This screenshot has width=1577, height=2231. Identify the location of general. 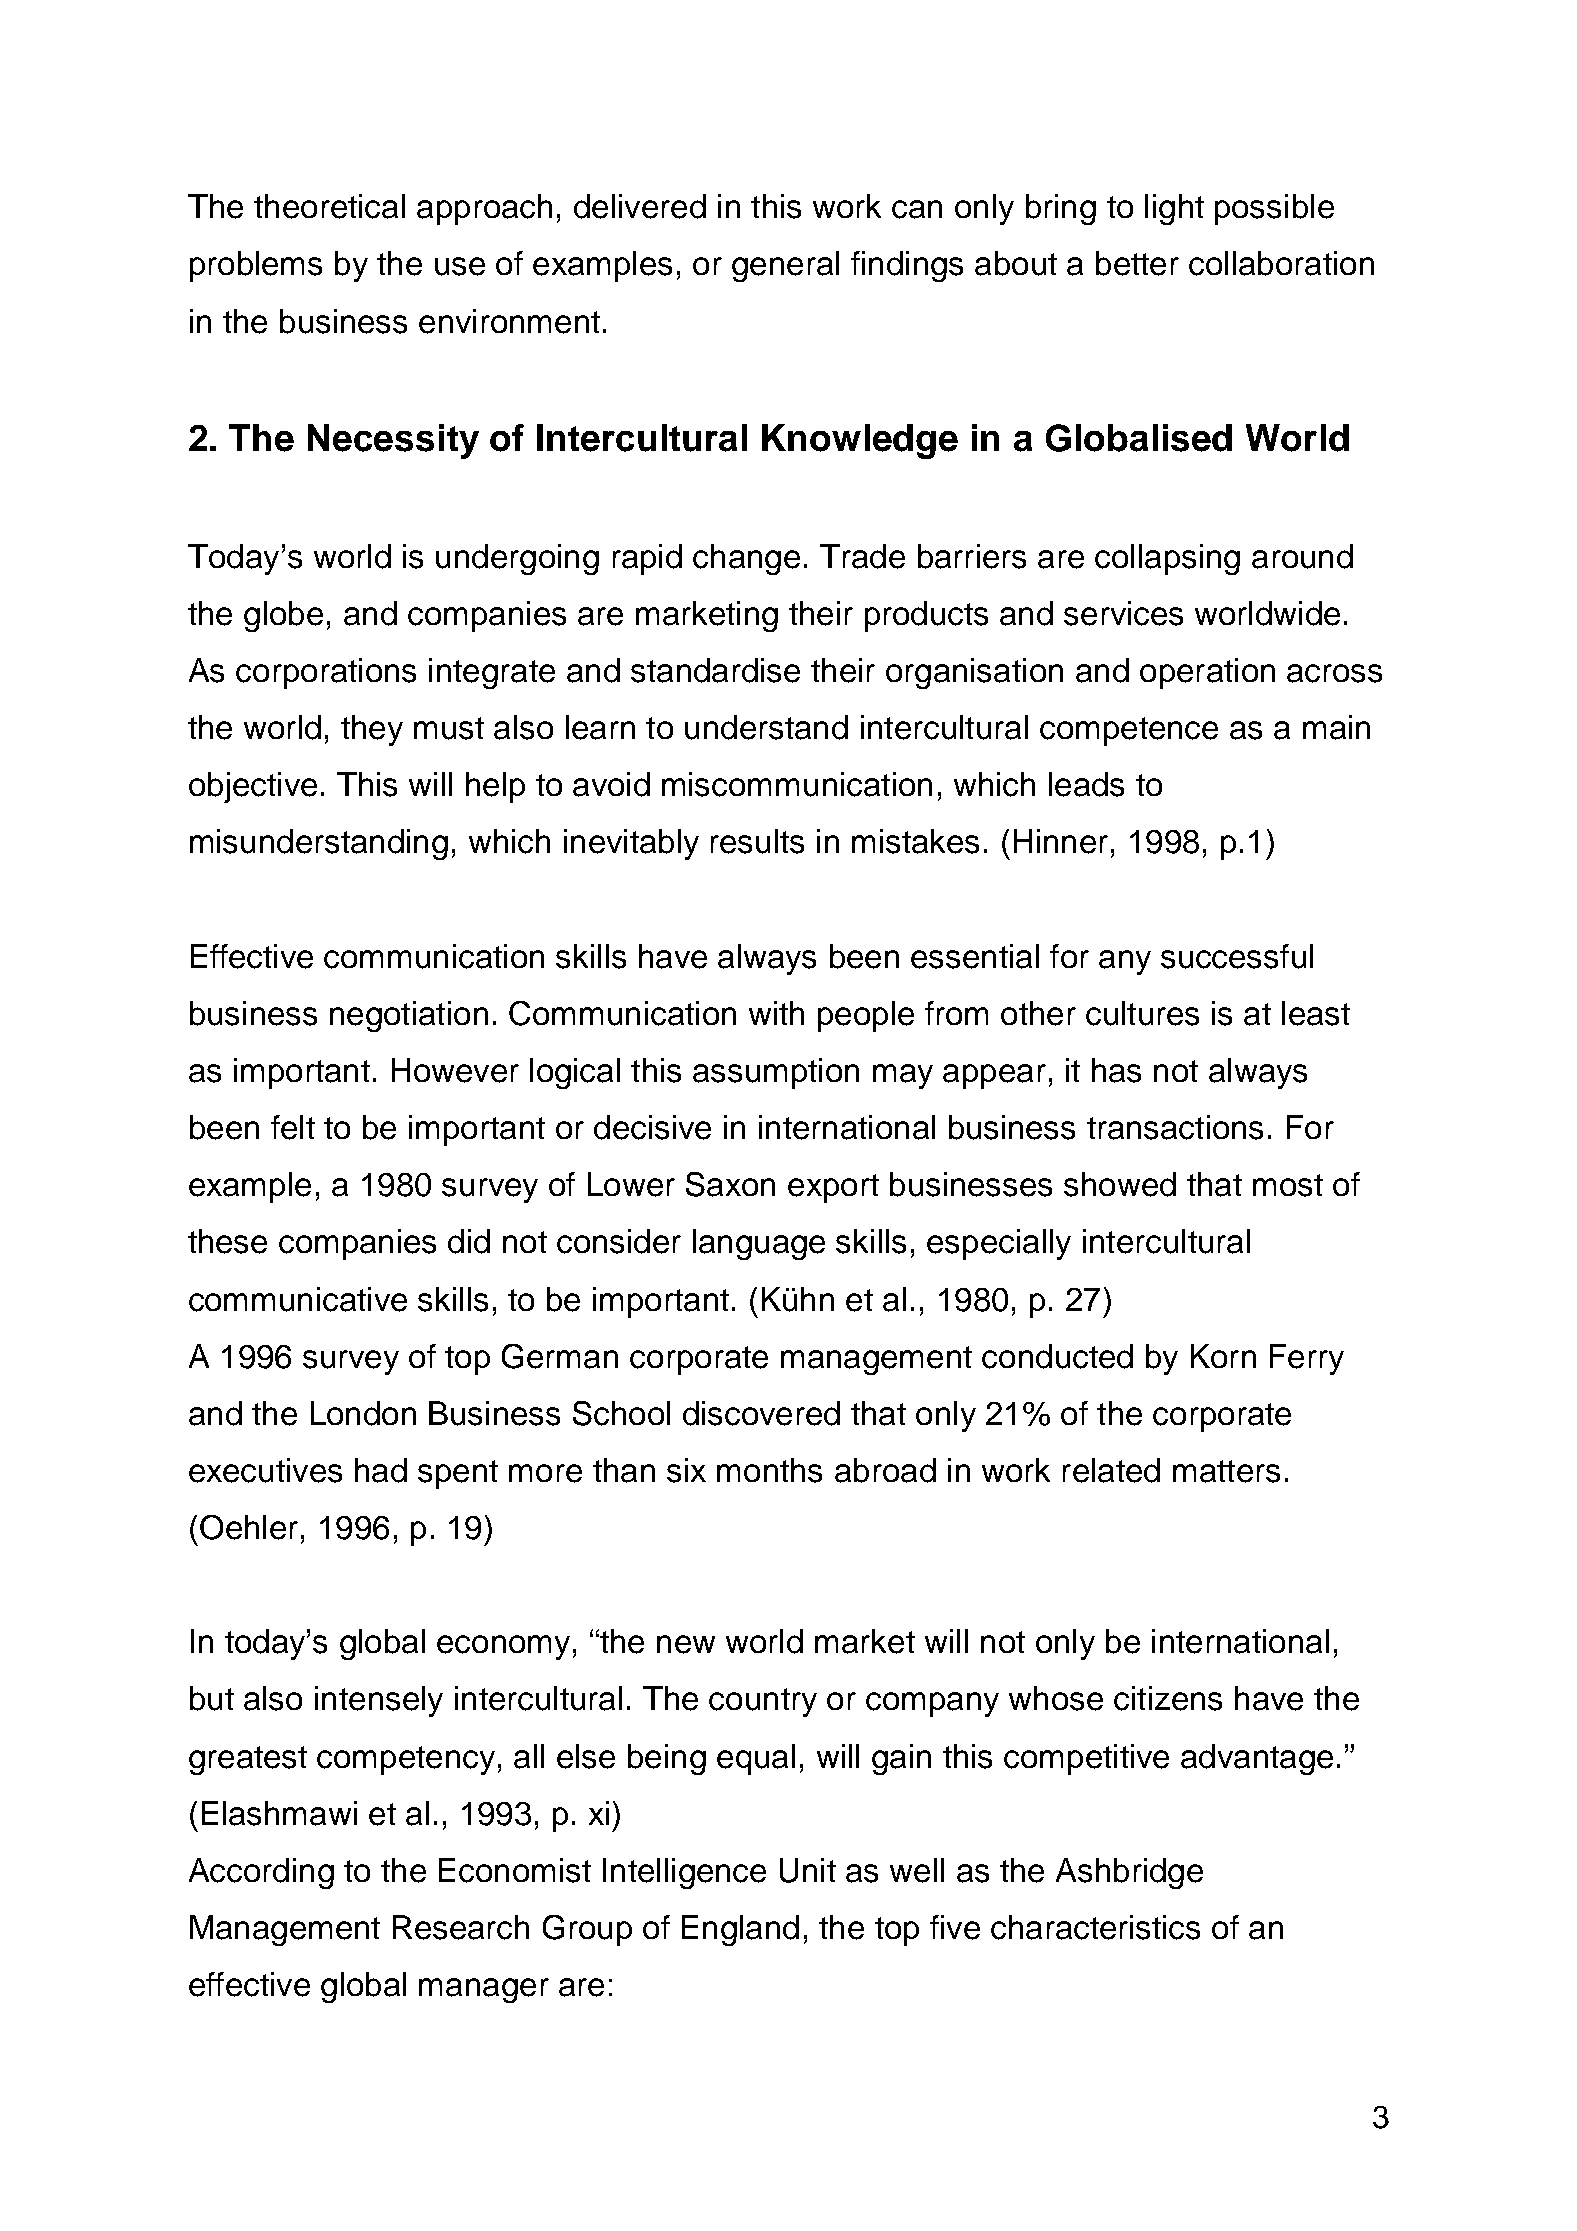
(785, 266).
